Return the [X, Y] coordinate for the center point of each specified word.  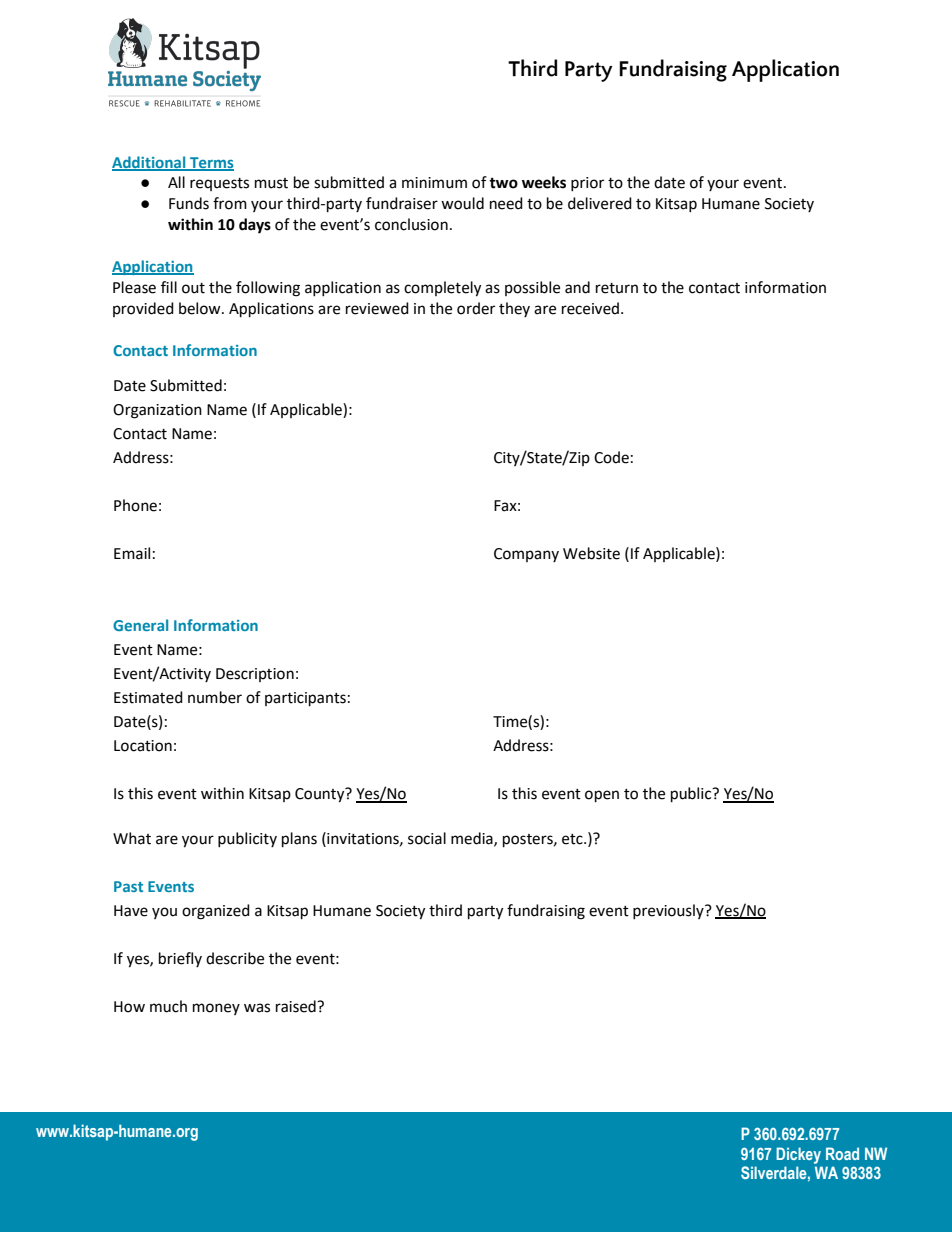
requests [219, 184]
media [473, 839]
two [503, 183]
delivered [600, 203]
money [216, 1009]
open [602, 796]
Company [526, 555]
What [132, 838]
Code [611, 457]
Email [132, 553]
